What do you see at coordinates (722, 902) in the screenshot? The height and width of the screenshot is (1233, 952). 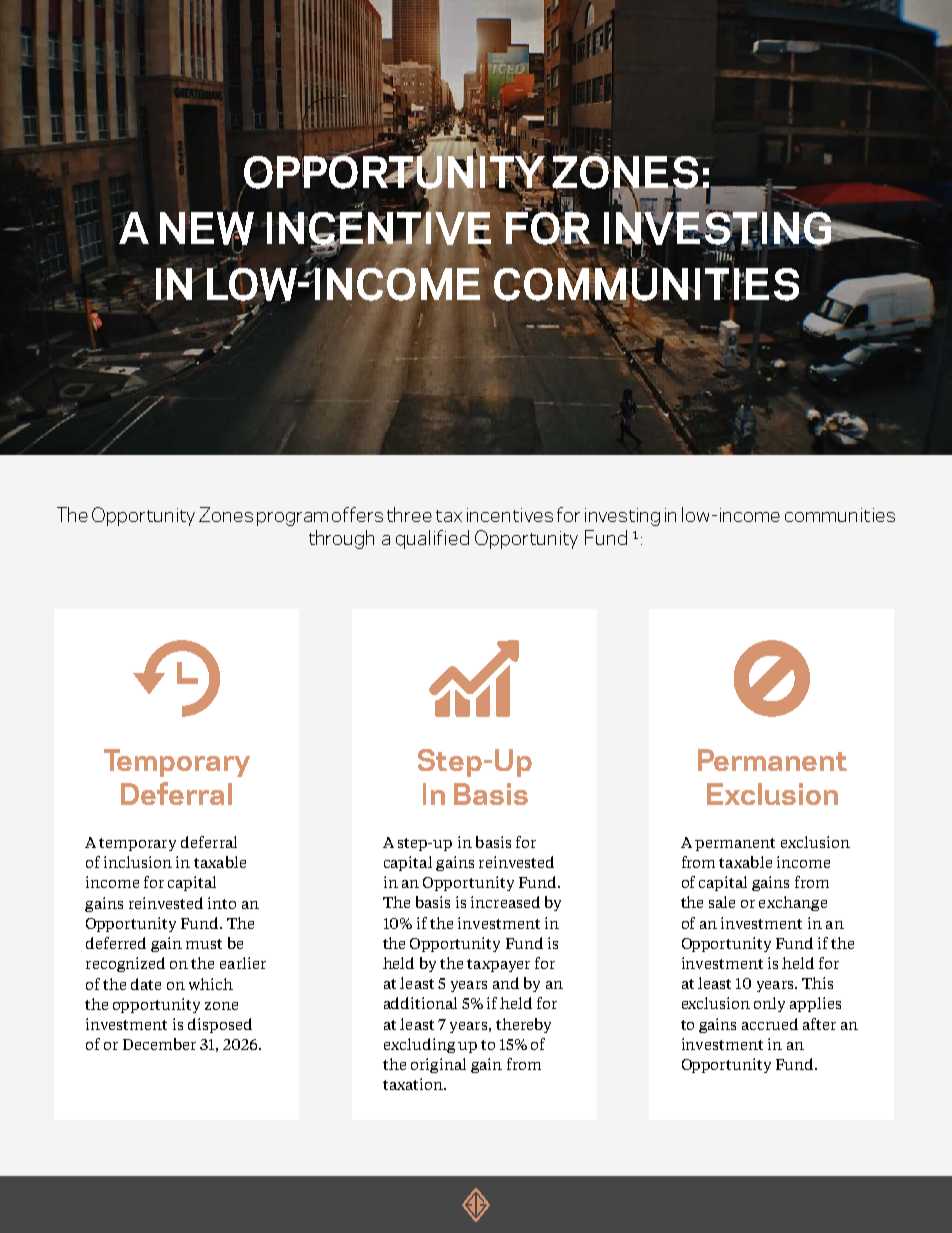 I see `sale` at bounding box center [722, 902].
